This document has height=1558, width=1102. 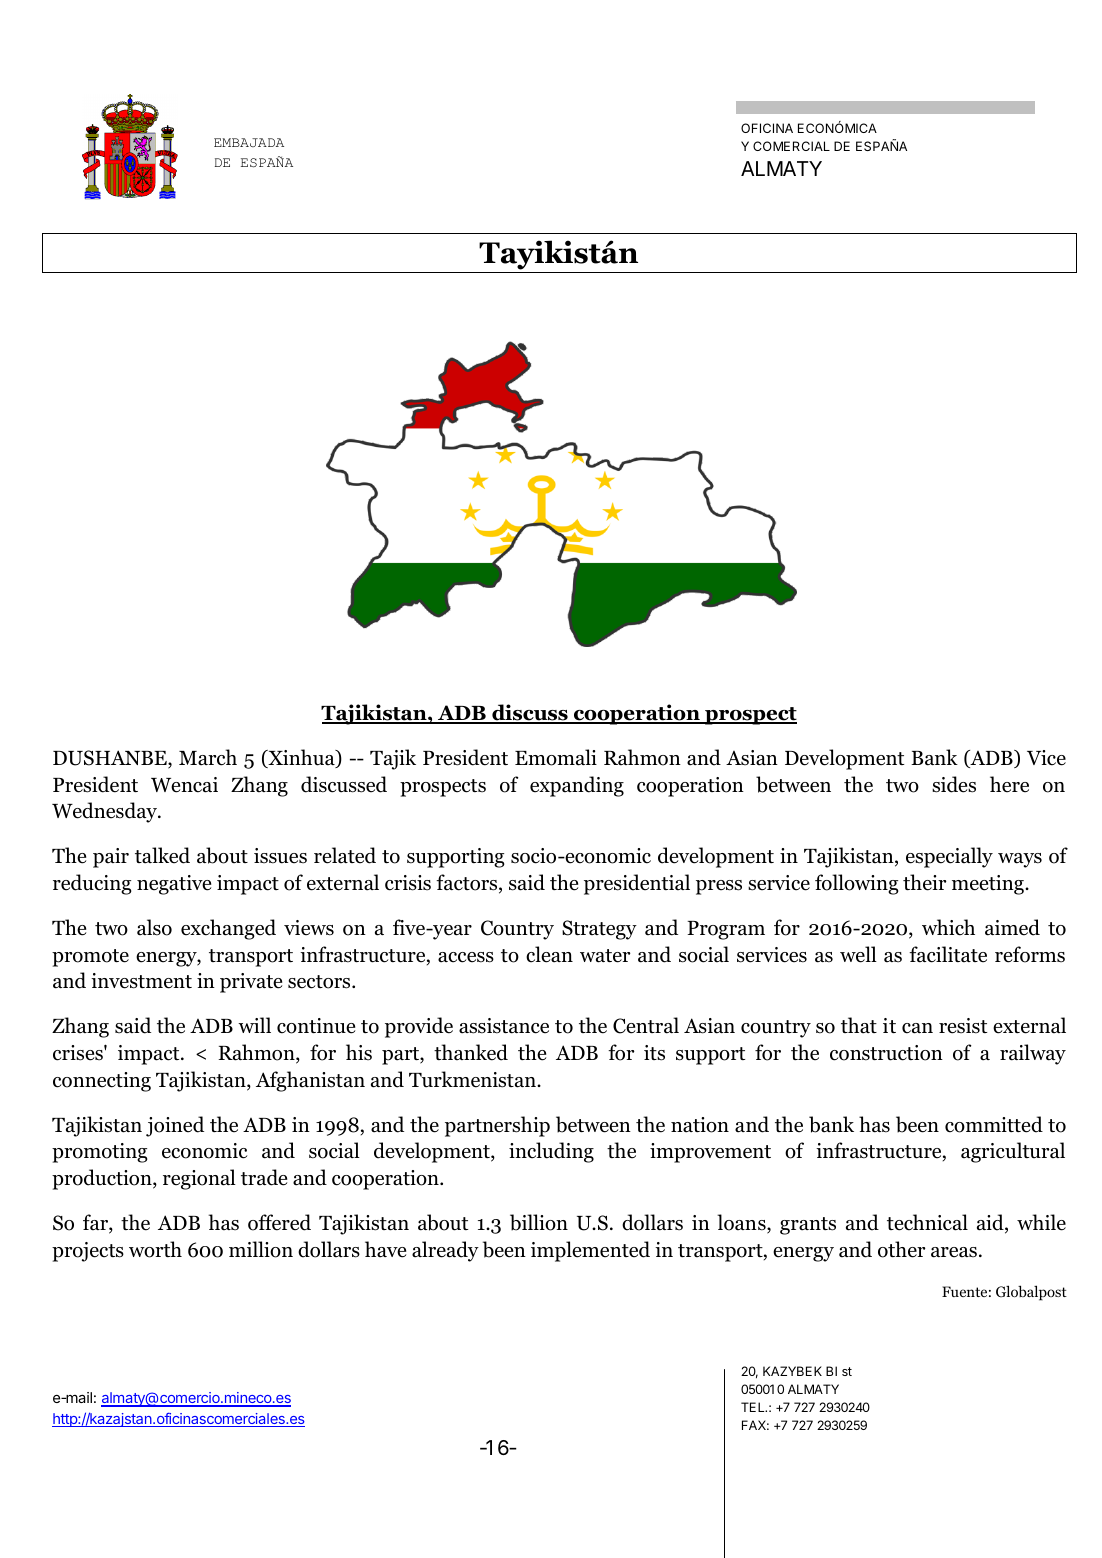 What do you see at coordinates (549, 954) in the document?
I see `clean` at bounding box center [549, 954].
